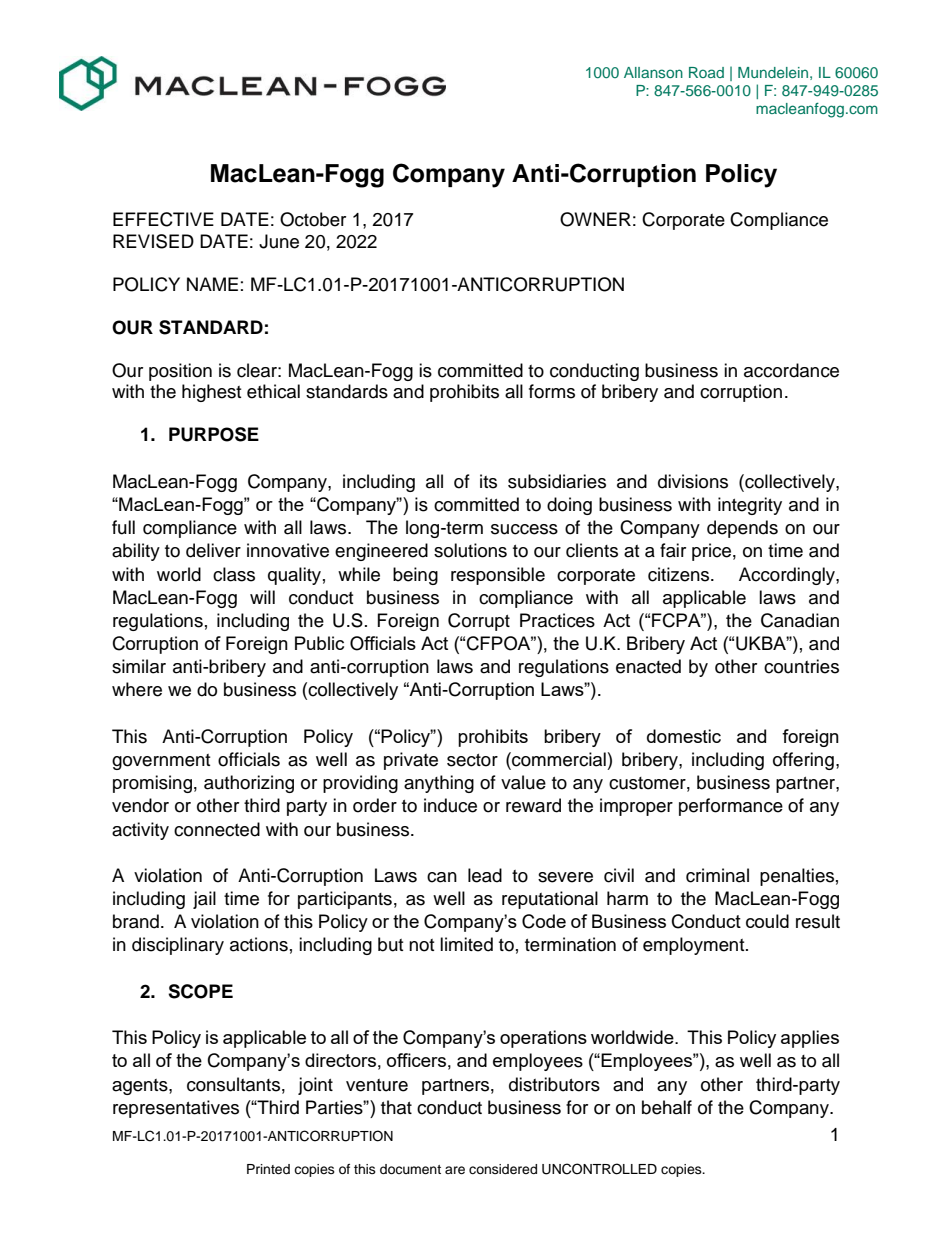  I want to click on representatives, so click(176, 1109).
